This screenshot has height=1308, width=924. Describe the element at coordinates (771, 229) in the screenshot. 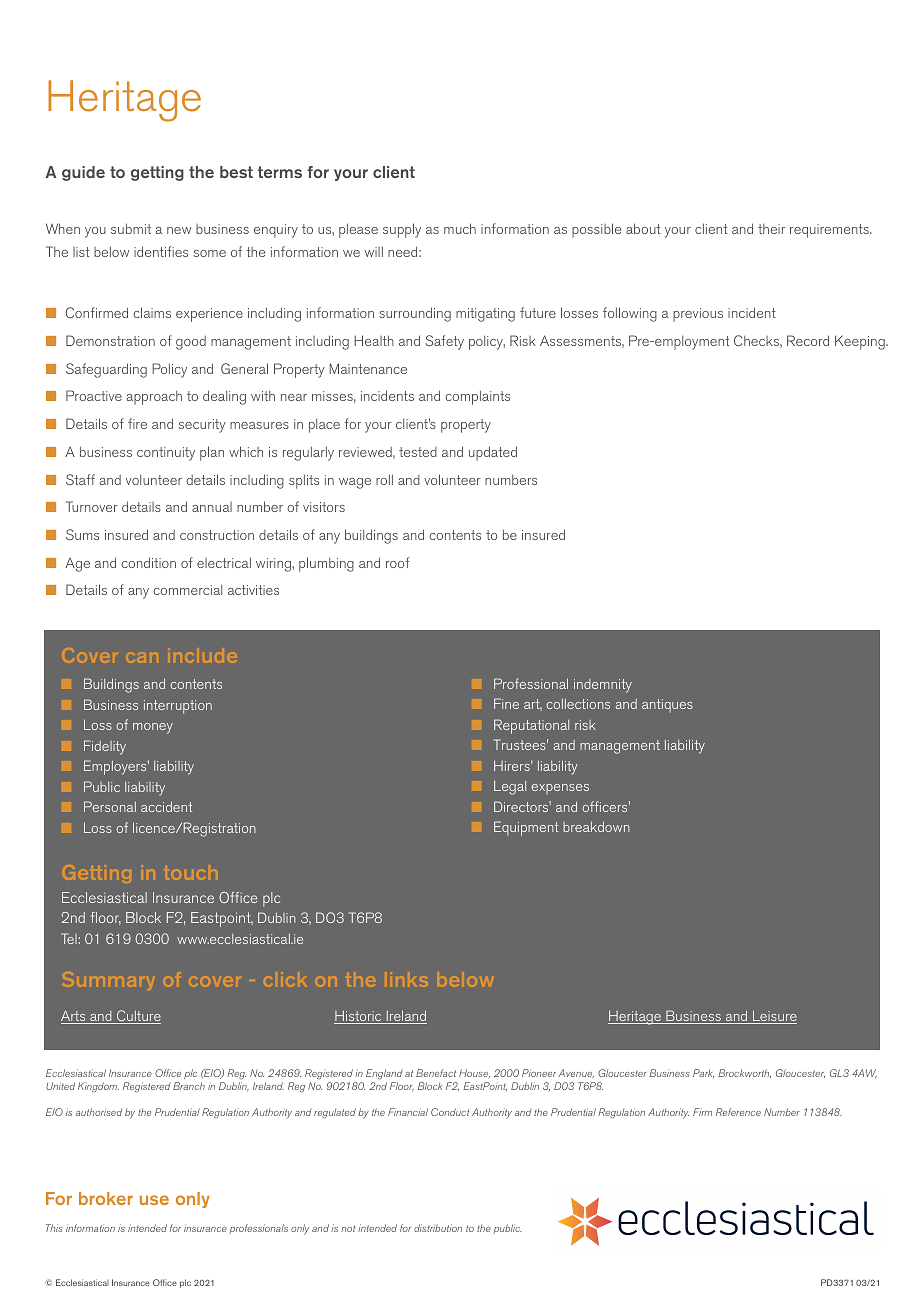

I see `their` at that location.
